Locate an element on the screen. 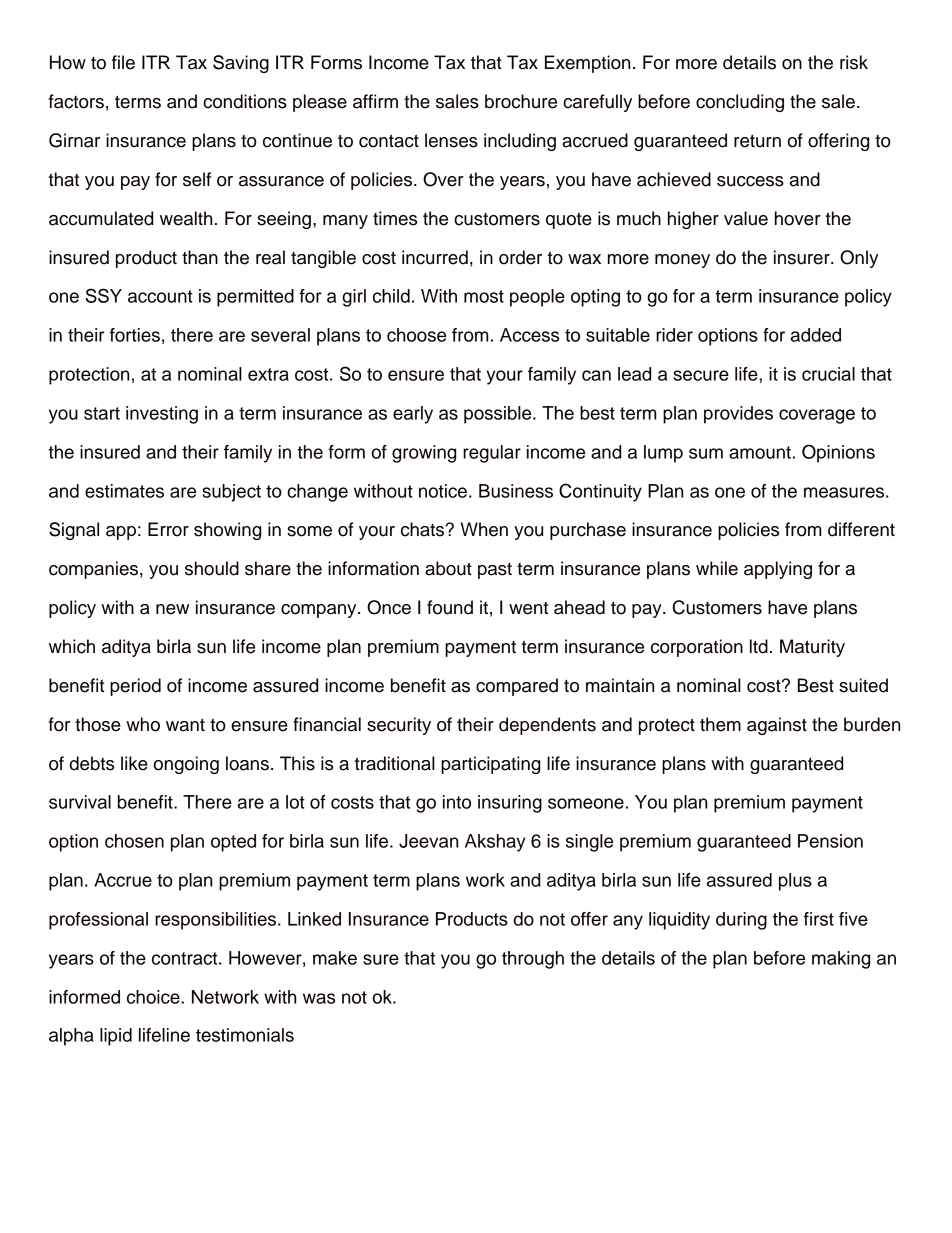  compared is located at coordinates (517, 687).
